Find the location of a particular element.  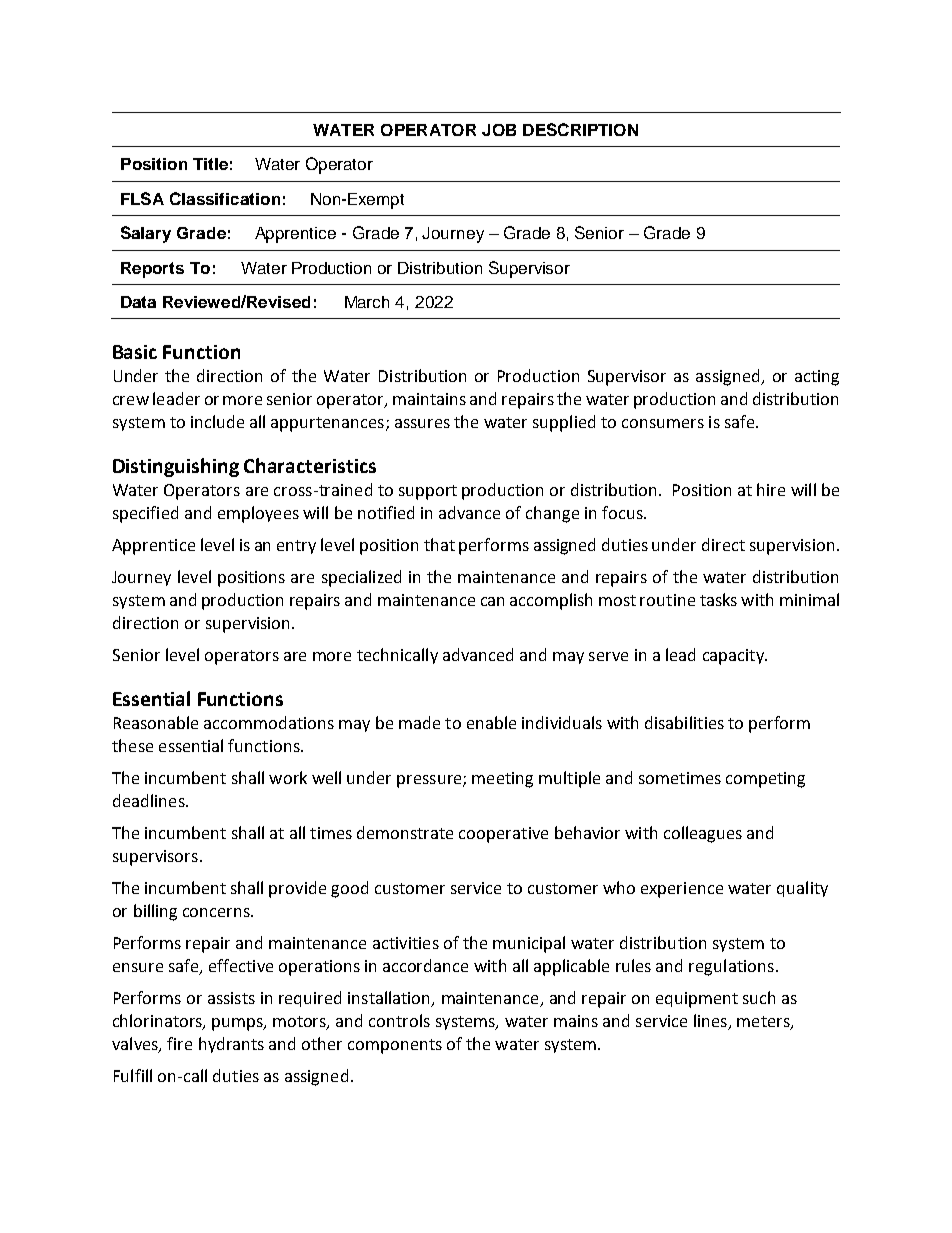

entry is located at coordinates (296, 547).
